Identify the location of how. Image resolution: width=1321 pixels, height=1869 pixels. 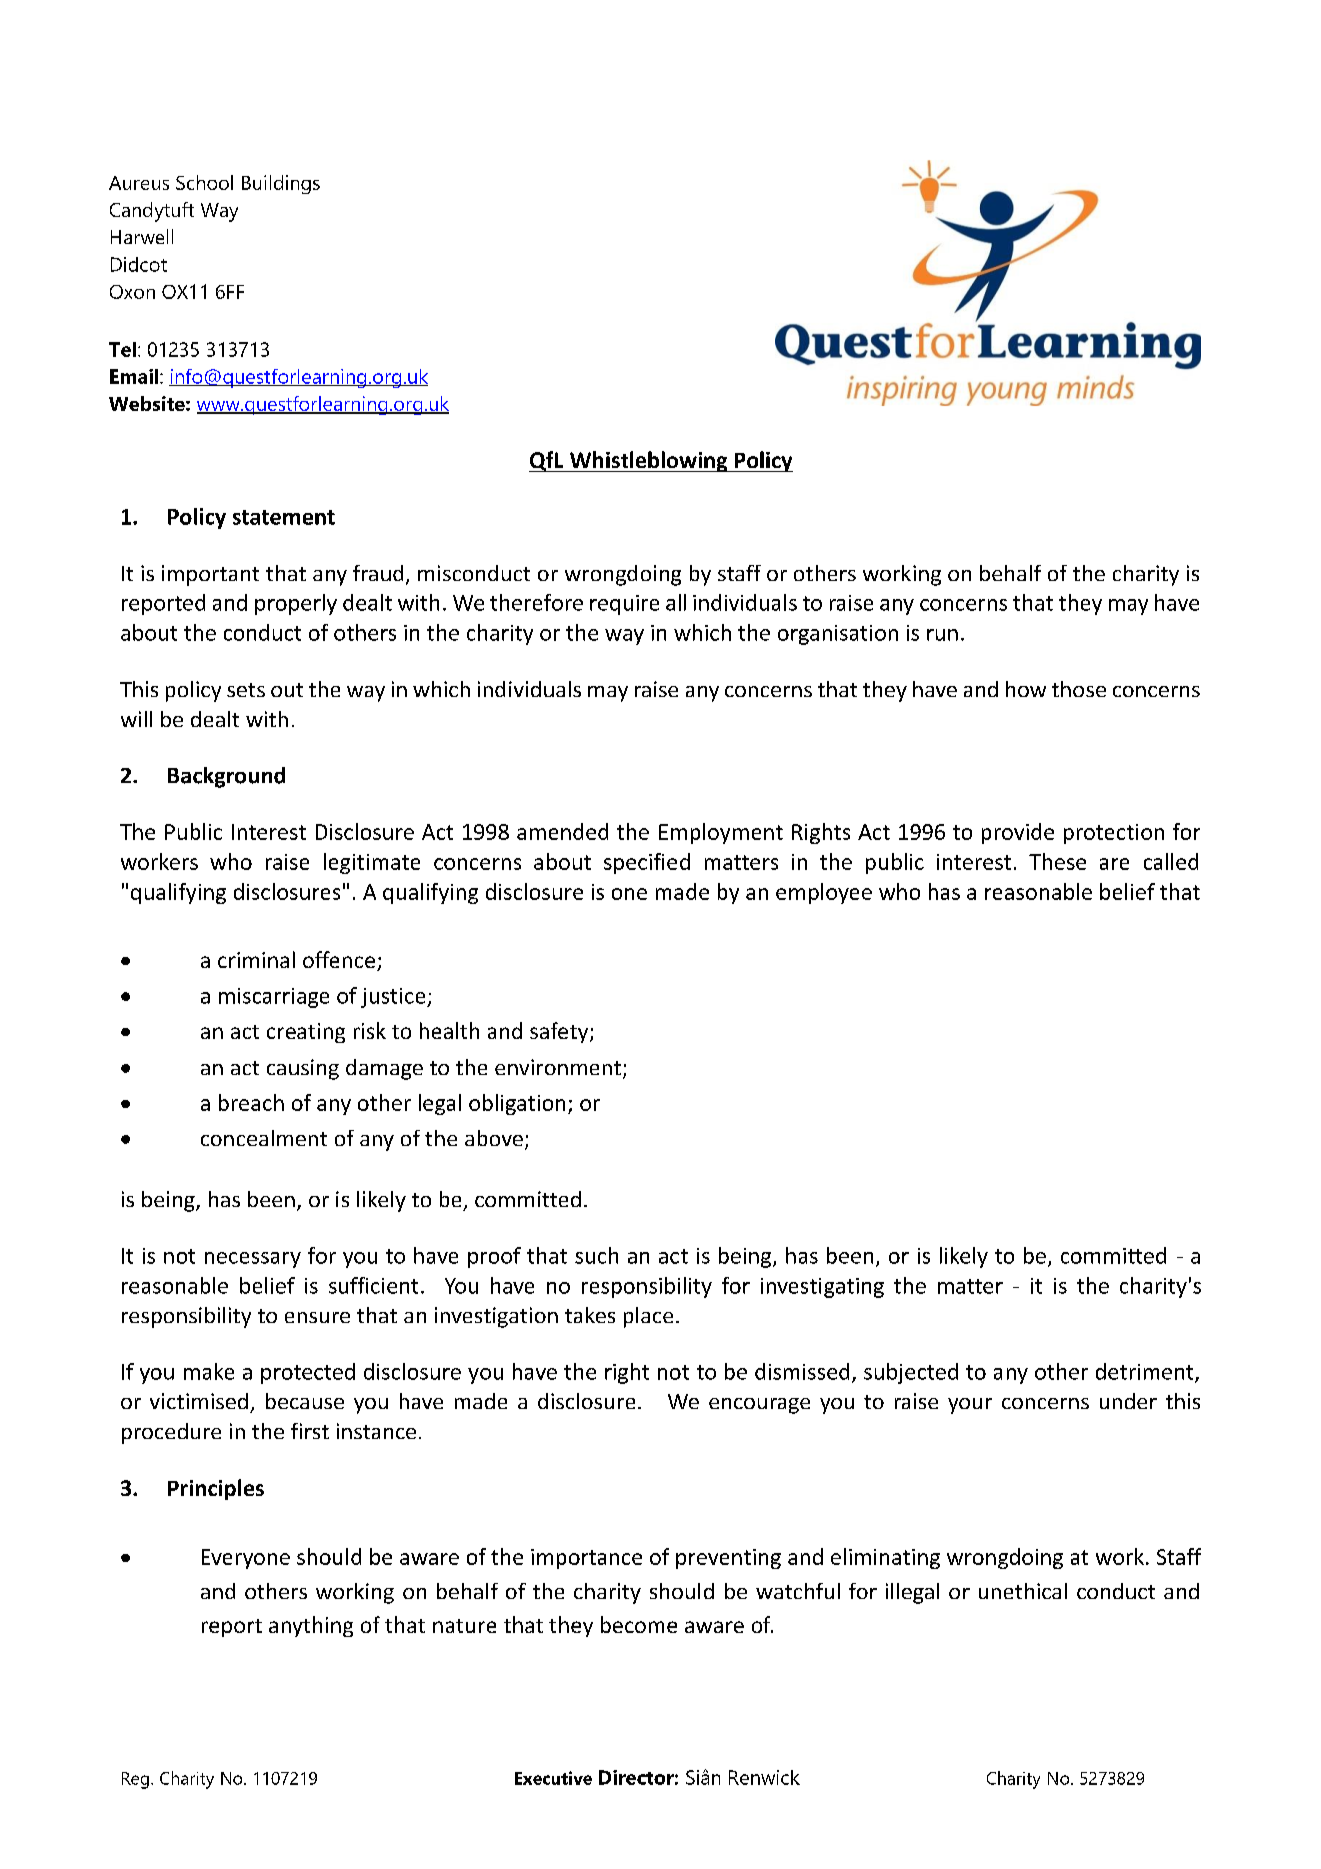
(1026, 689).
